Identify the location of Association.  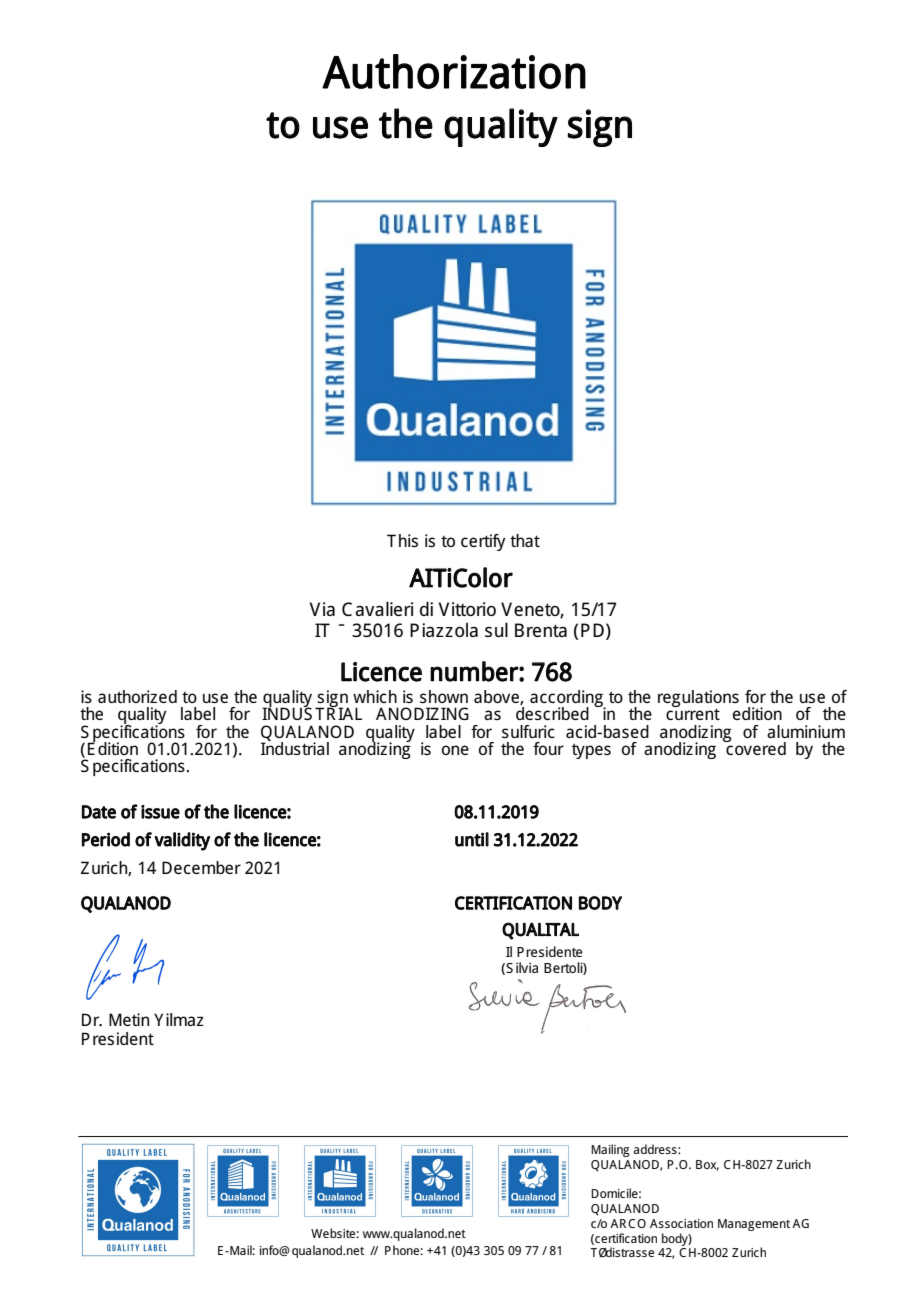
(681, 1223).
